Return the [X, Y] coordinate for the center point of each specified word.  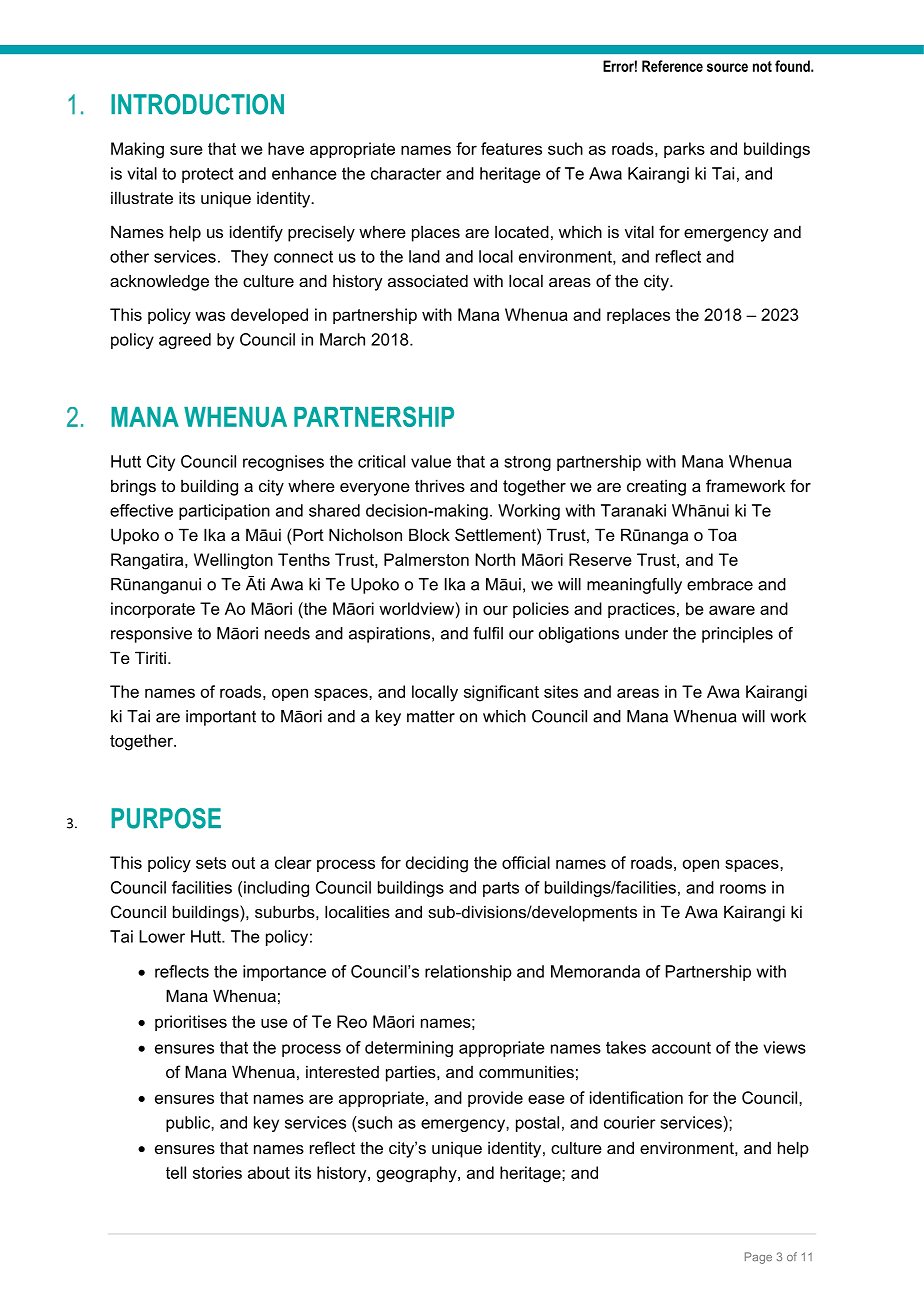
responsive [151, 635]
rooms [743, 889]
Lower [162, 936]
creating [656, 487]
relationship [468, 973]
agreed [185, 341]
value [431, 461]
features [511, 148]
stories [217, 1172]
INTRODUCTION [197, 104]
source [727, 67]
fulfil [488, 633]
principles [737, 635]
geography [418, 1174]
